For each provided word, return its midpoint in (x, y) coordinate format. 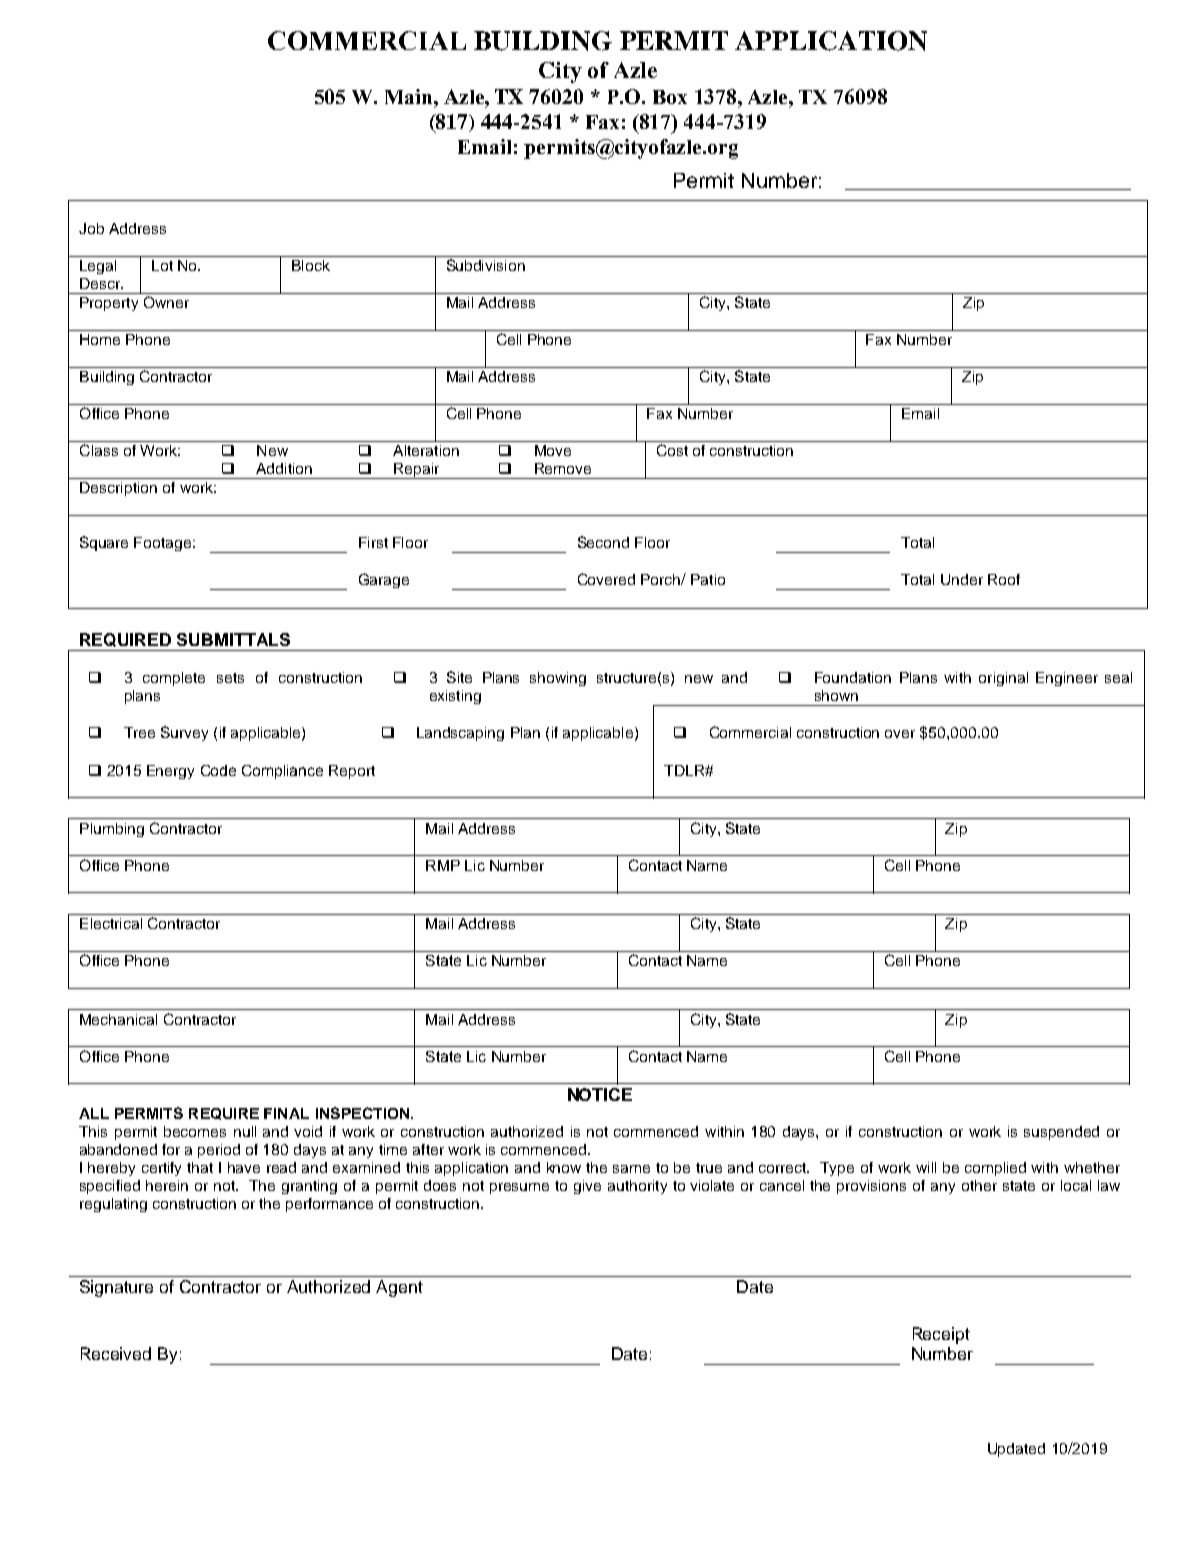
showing (558, 679)
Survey (184, 733)
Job (91, 228)
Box (670, 97)
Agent (399, 1288)
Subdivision (486, 265)
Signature (116, 1288)
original (1003, 679)
